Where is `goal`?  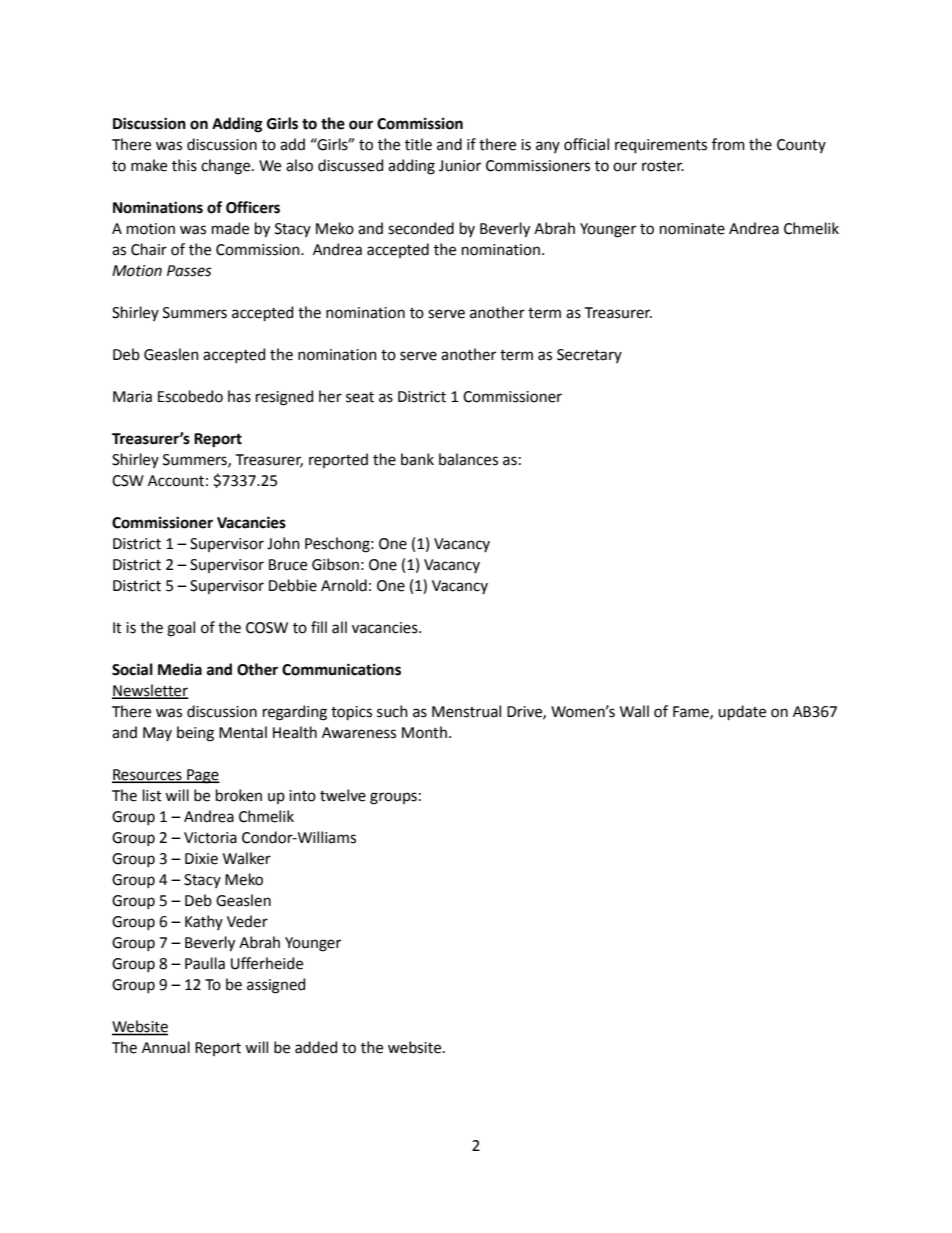
goal is located at coordinates (181, 629).
